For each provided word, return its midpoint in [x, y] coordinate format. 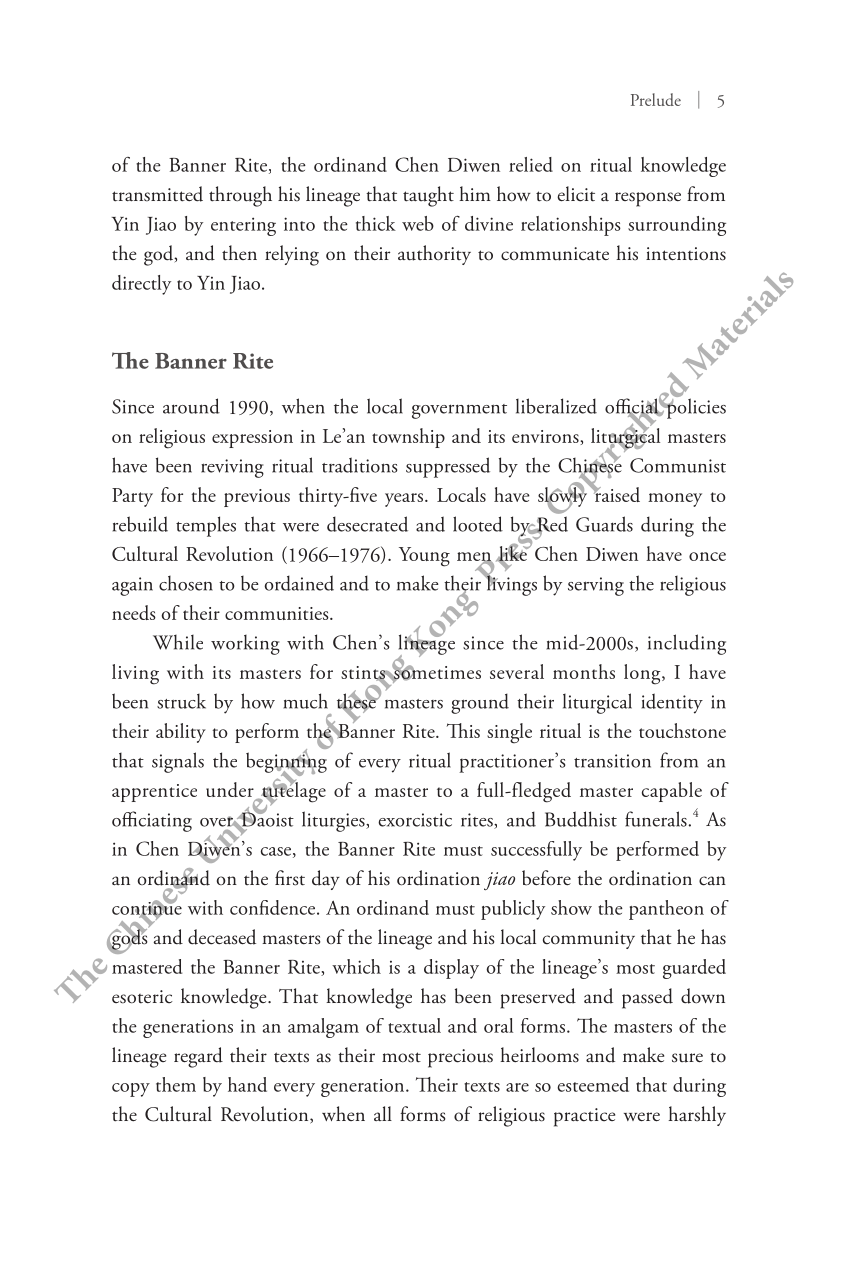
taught [428, 196]
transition [612, 761]
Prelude [656, 99]
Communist [678, 465]
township [408, 438]
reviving [232, 468]
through [240, 196]
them [176, 1084]
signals [178, 762]
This [463, 730]
